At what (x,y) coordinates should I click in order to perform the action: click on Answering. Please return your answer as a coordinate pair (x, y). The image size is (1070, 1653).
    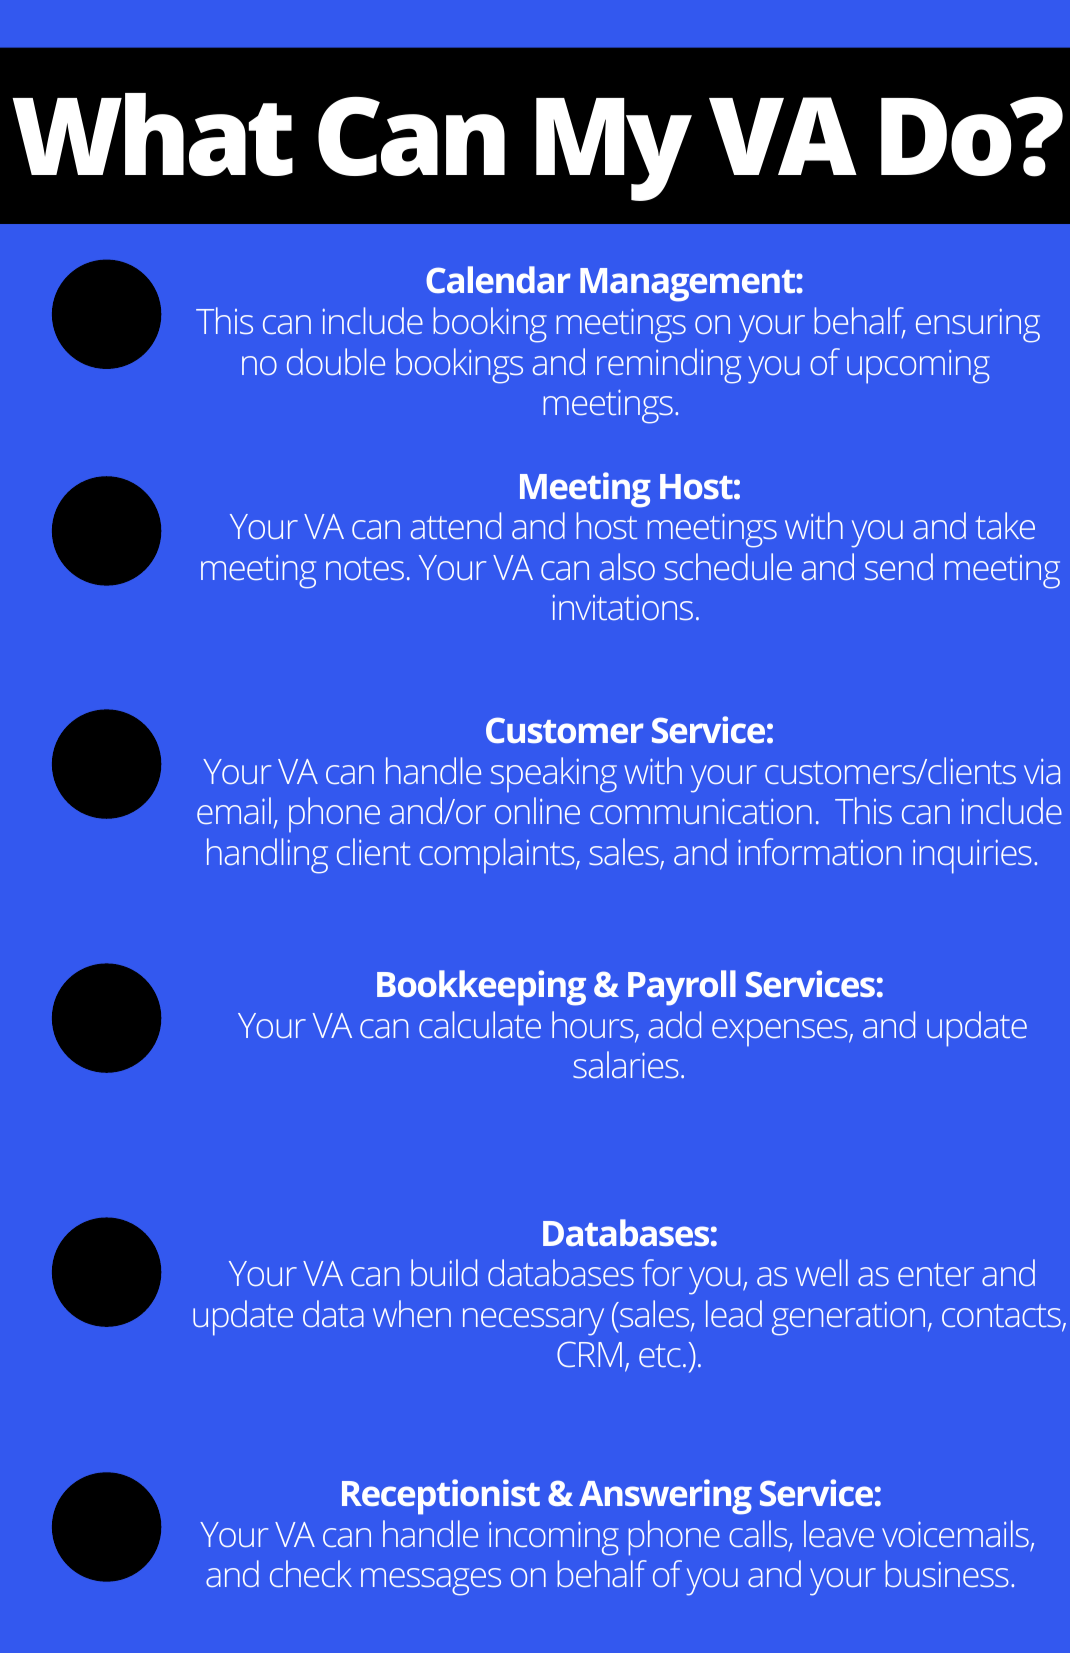
    Looking at the image, I should click on (665, 1497).
